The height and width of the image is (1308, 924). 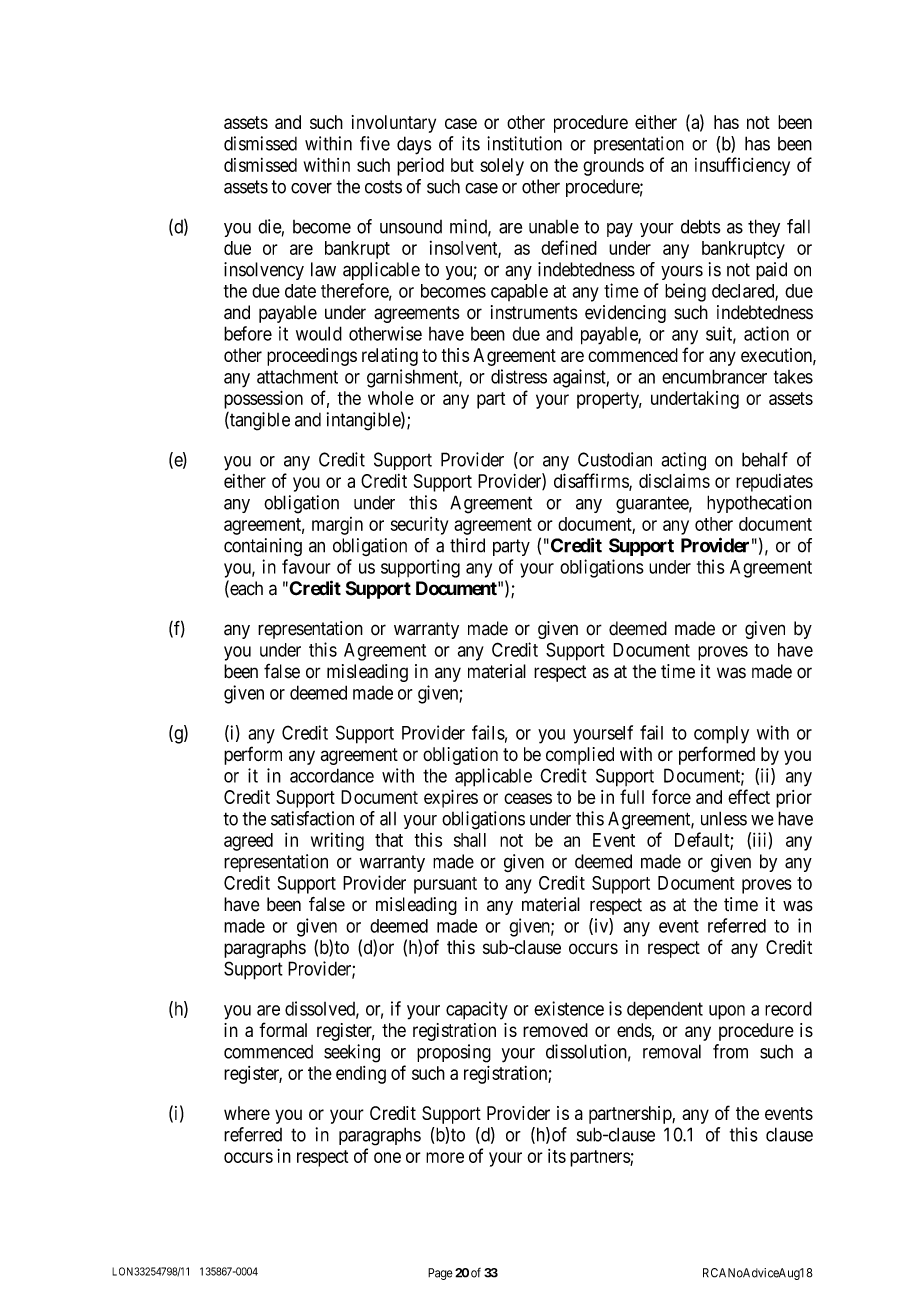 What do you see at coordinates (569, 1008) in the image?
I see `existence` at bounding box center [569, 1008].
